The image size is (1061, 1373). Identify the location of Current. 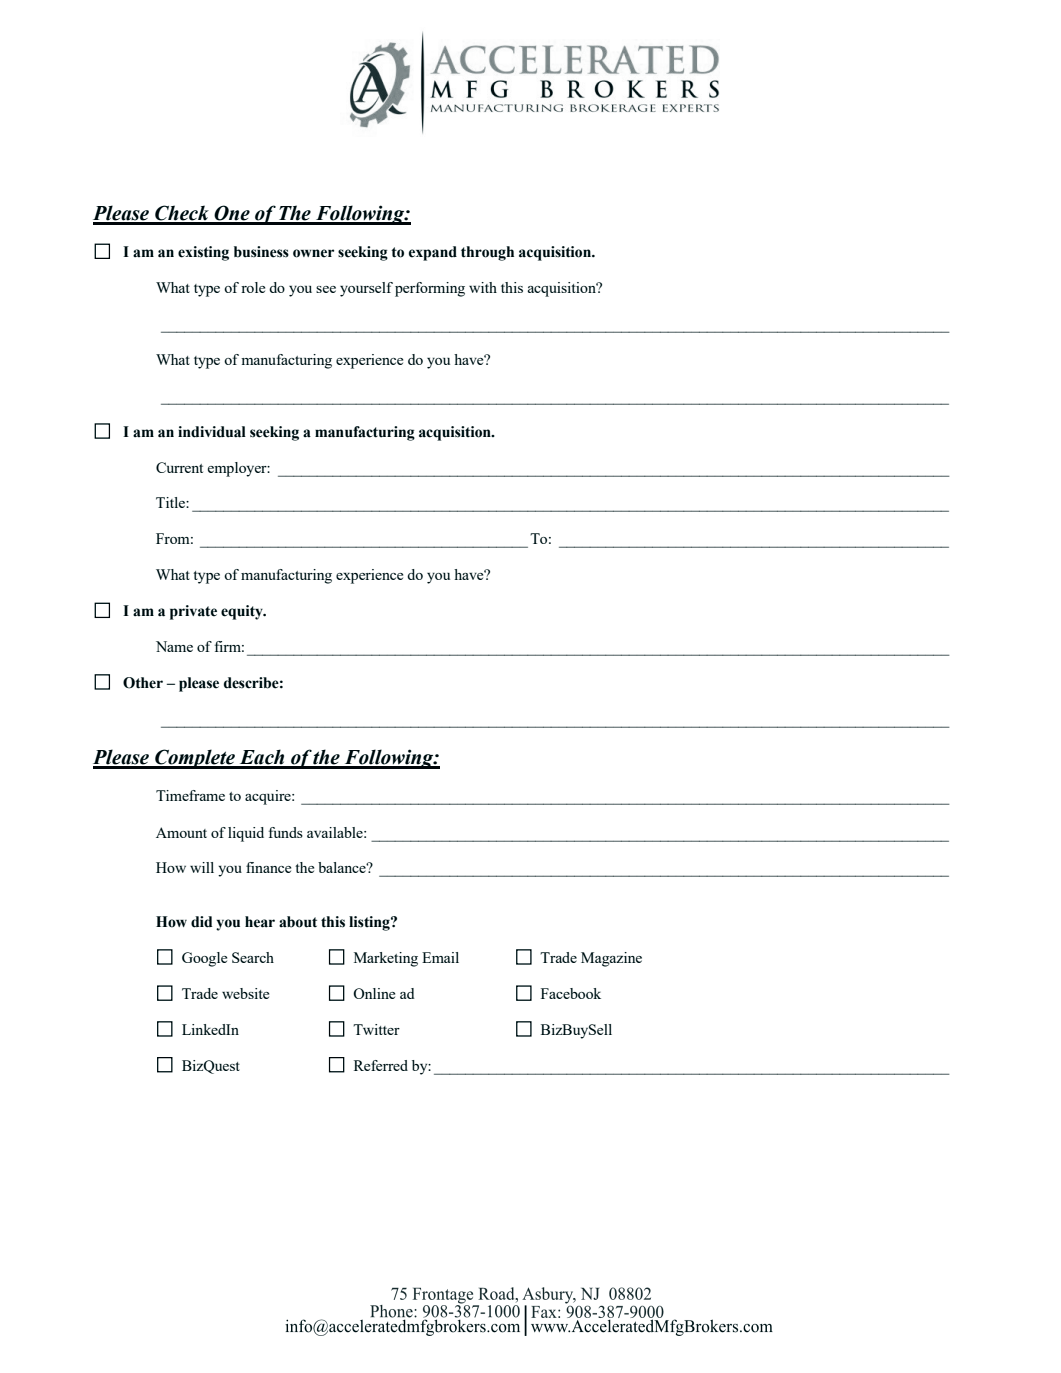
(179, 467).
